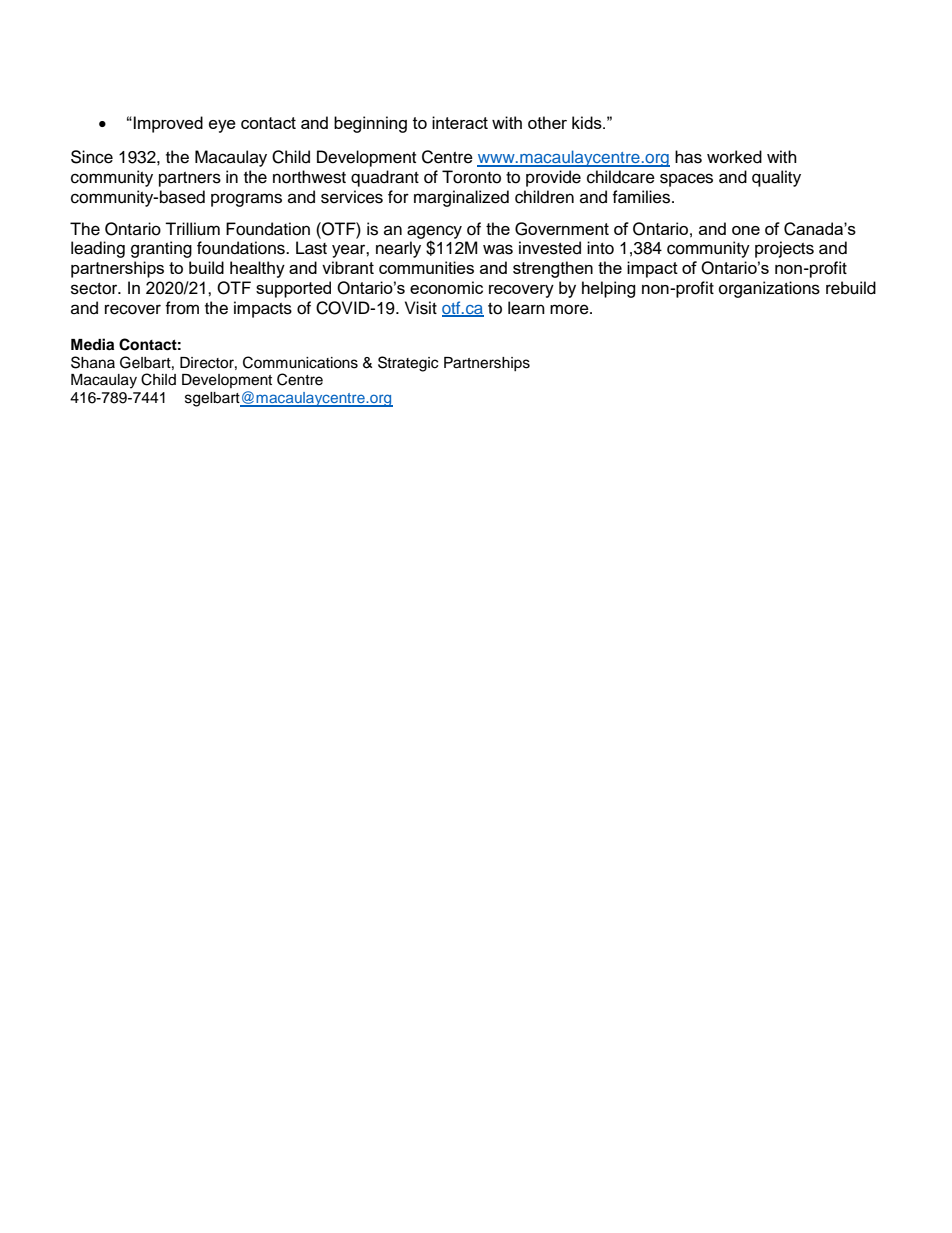  What do you see at coordinates (746, 230) in the image?
I see `one` at bounding box center [746, 230].
